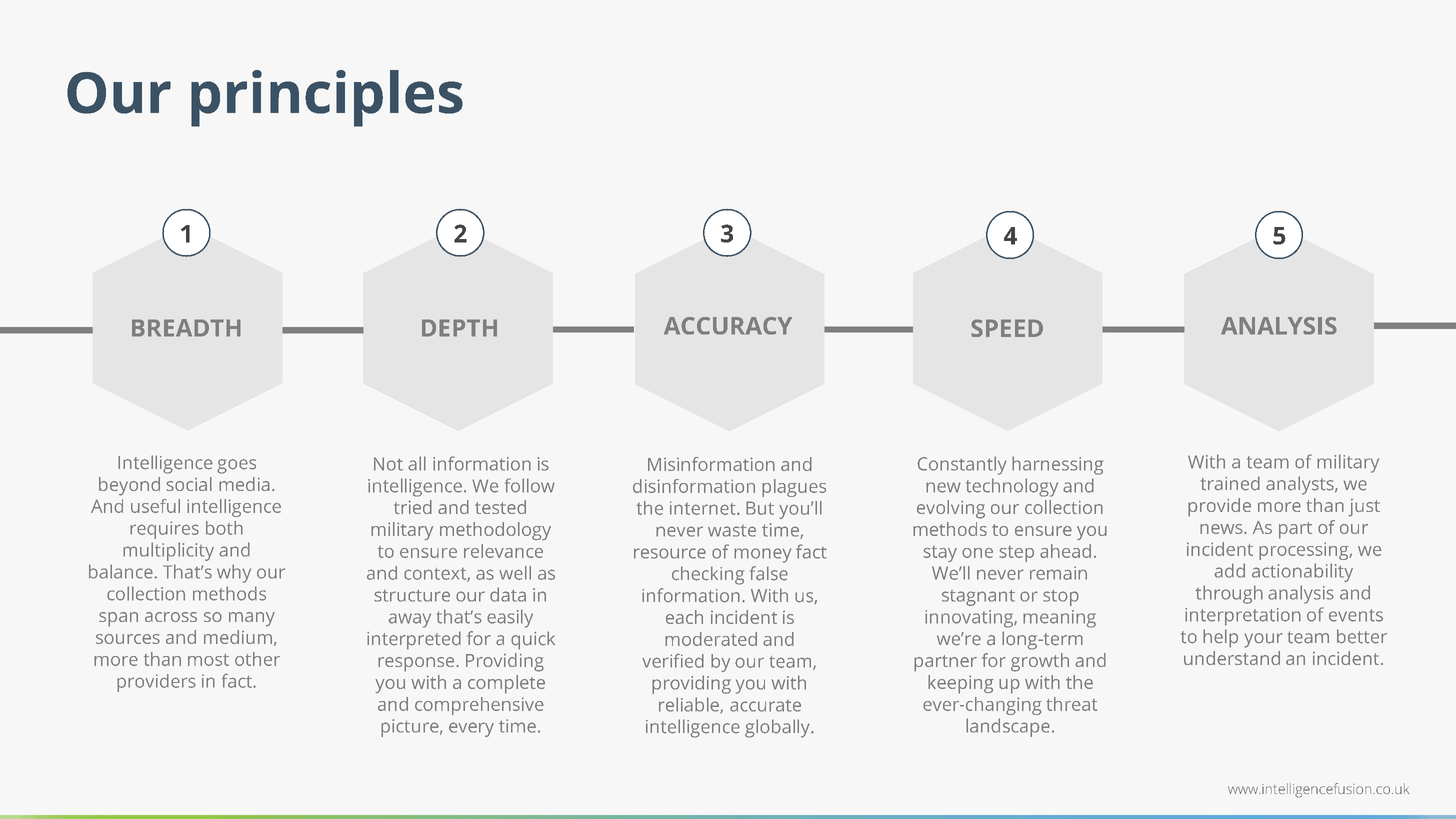 This image has width=1456, height=819. What do you see at coordinates (765, 706) in the image?
I see `accurate` at bounding box center [765, 706].
